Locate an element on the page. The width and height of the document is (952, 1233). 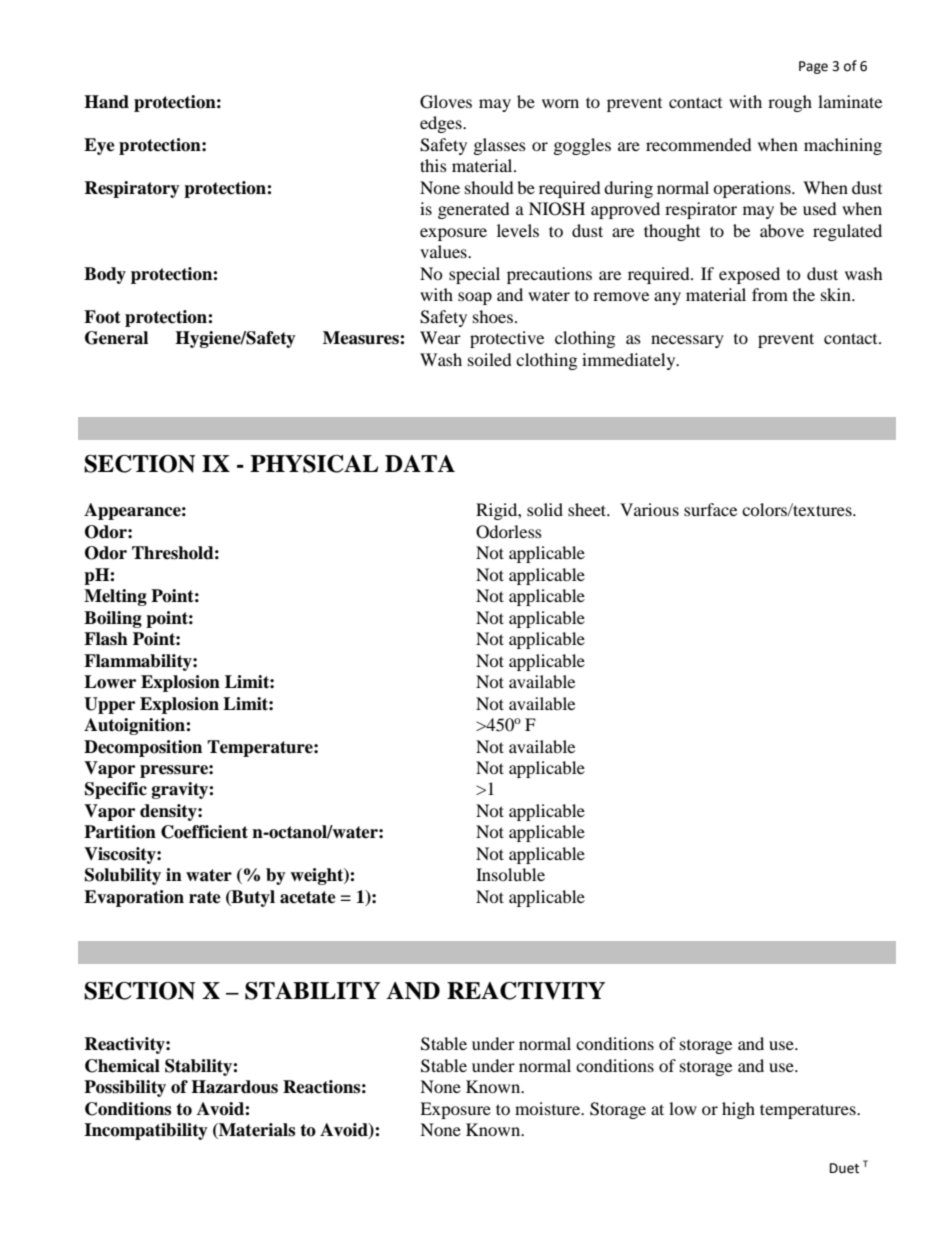
Insoluble is located at coordinates (510, 874).
